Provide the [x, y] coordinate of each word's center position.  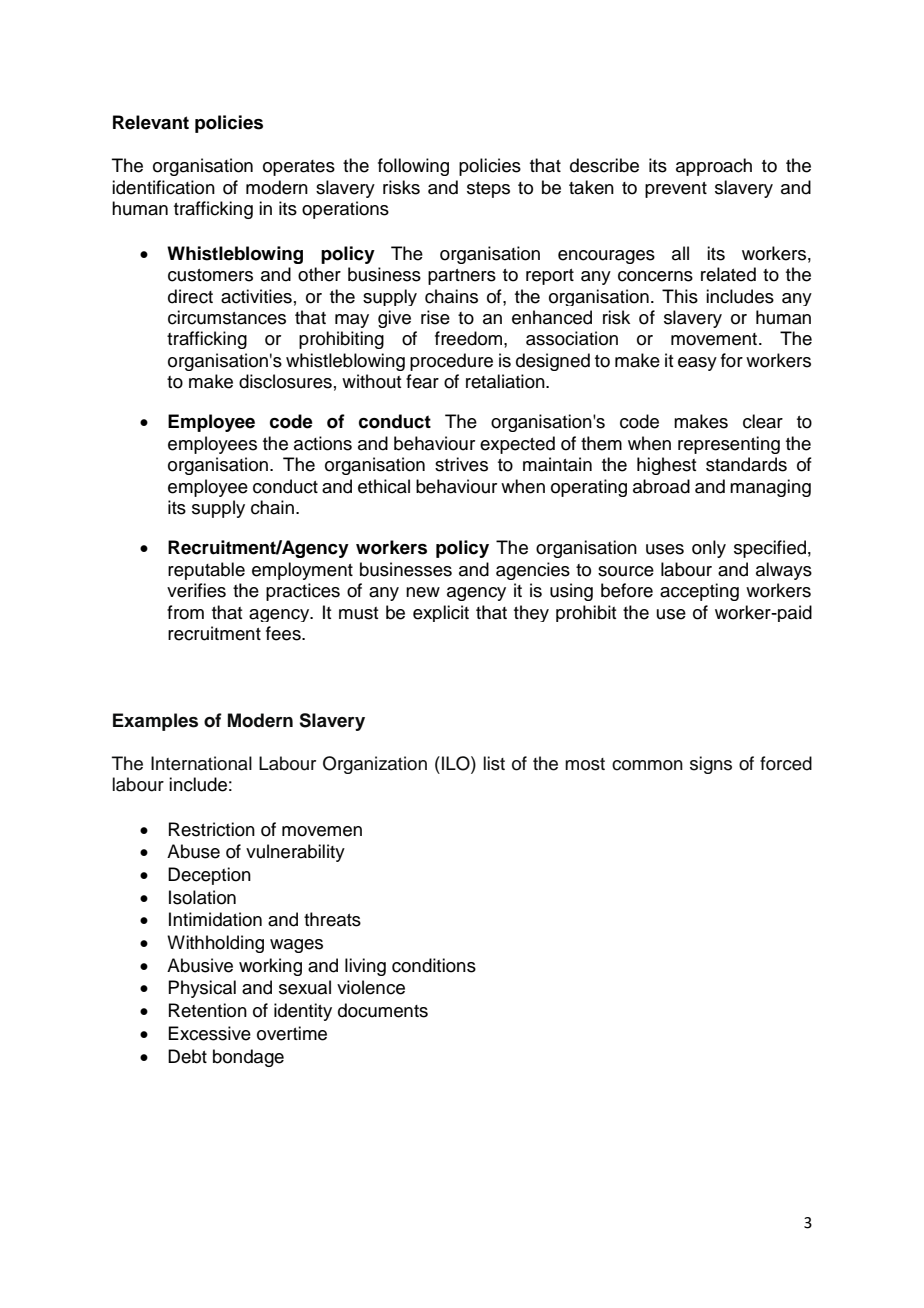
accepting [699, 592]
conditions [434, 965]
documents [383, 1010]
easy [697, 364]
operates [299, 168]
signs [711, 765]
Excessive [209, 1033]
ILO [457, 764]
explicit [441, 613]
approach [714, 167]
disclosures [285, 381]
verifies [196, 590]
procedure [451, 362]
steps [488, 190]
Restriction [212, 829]
